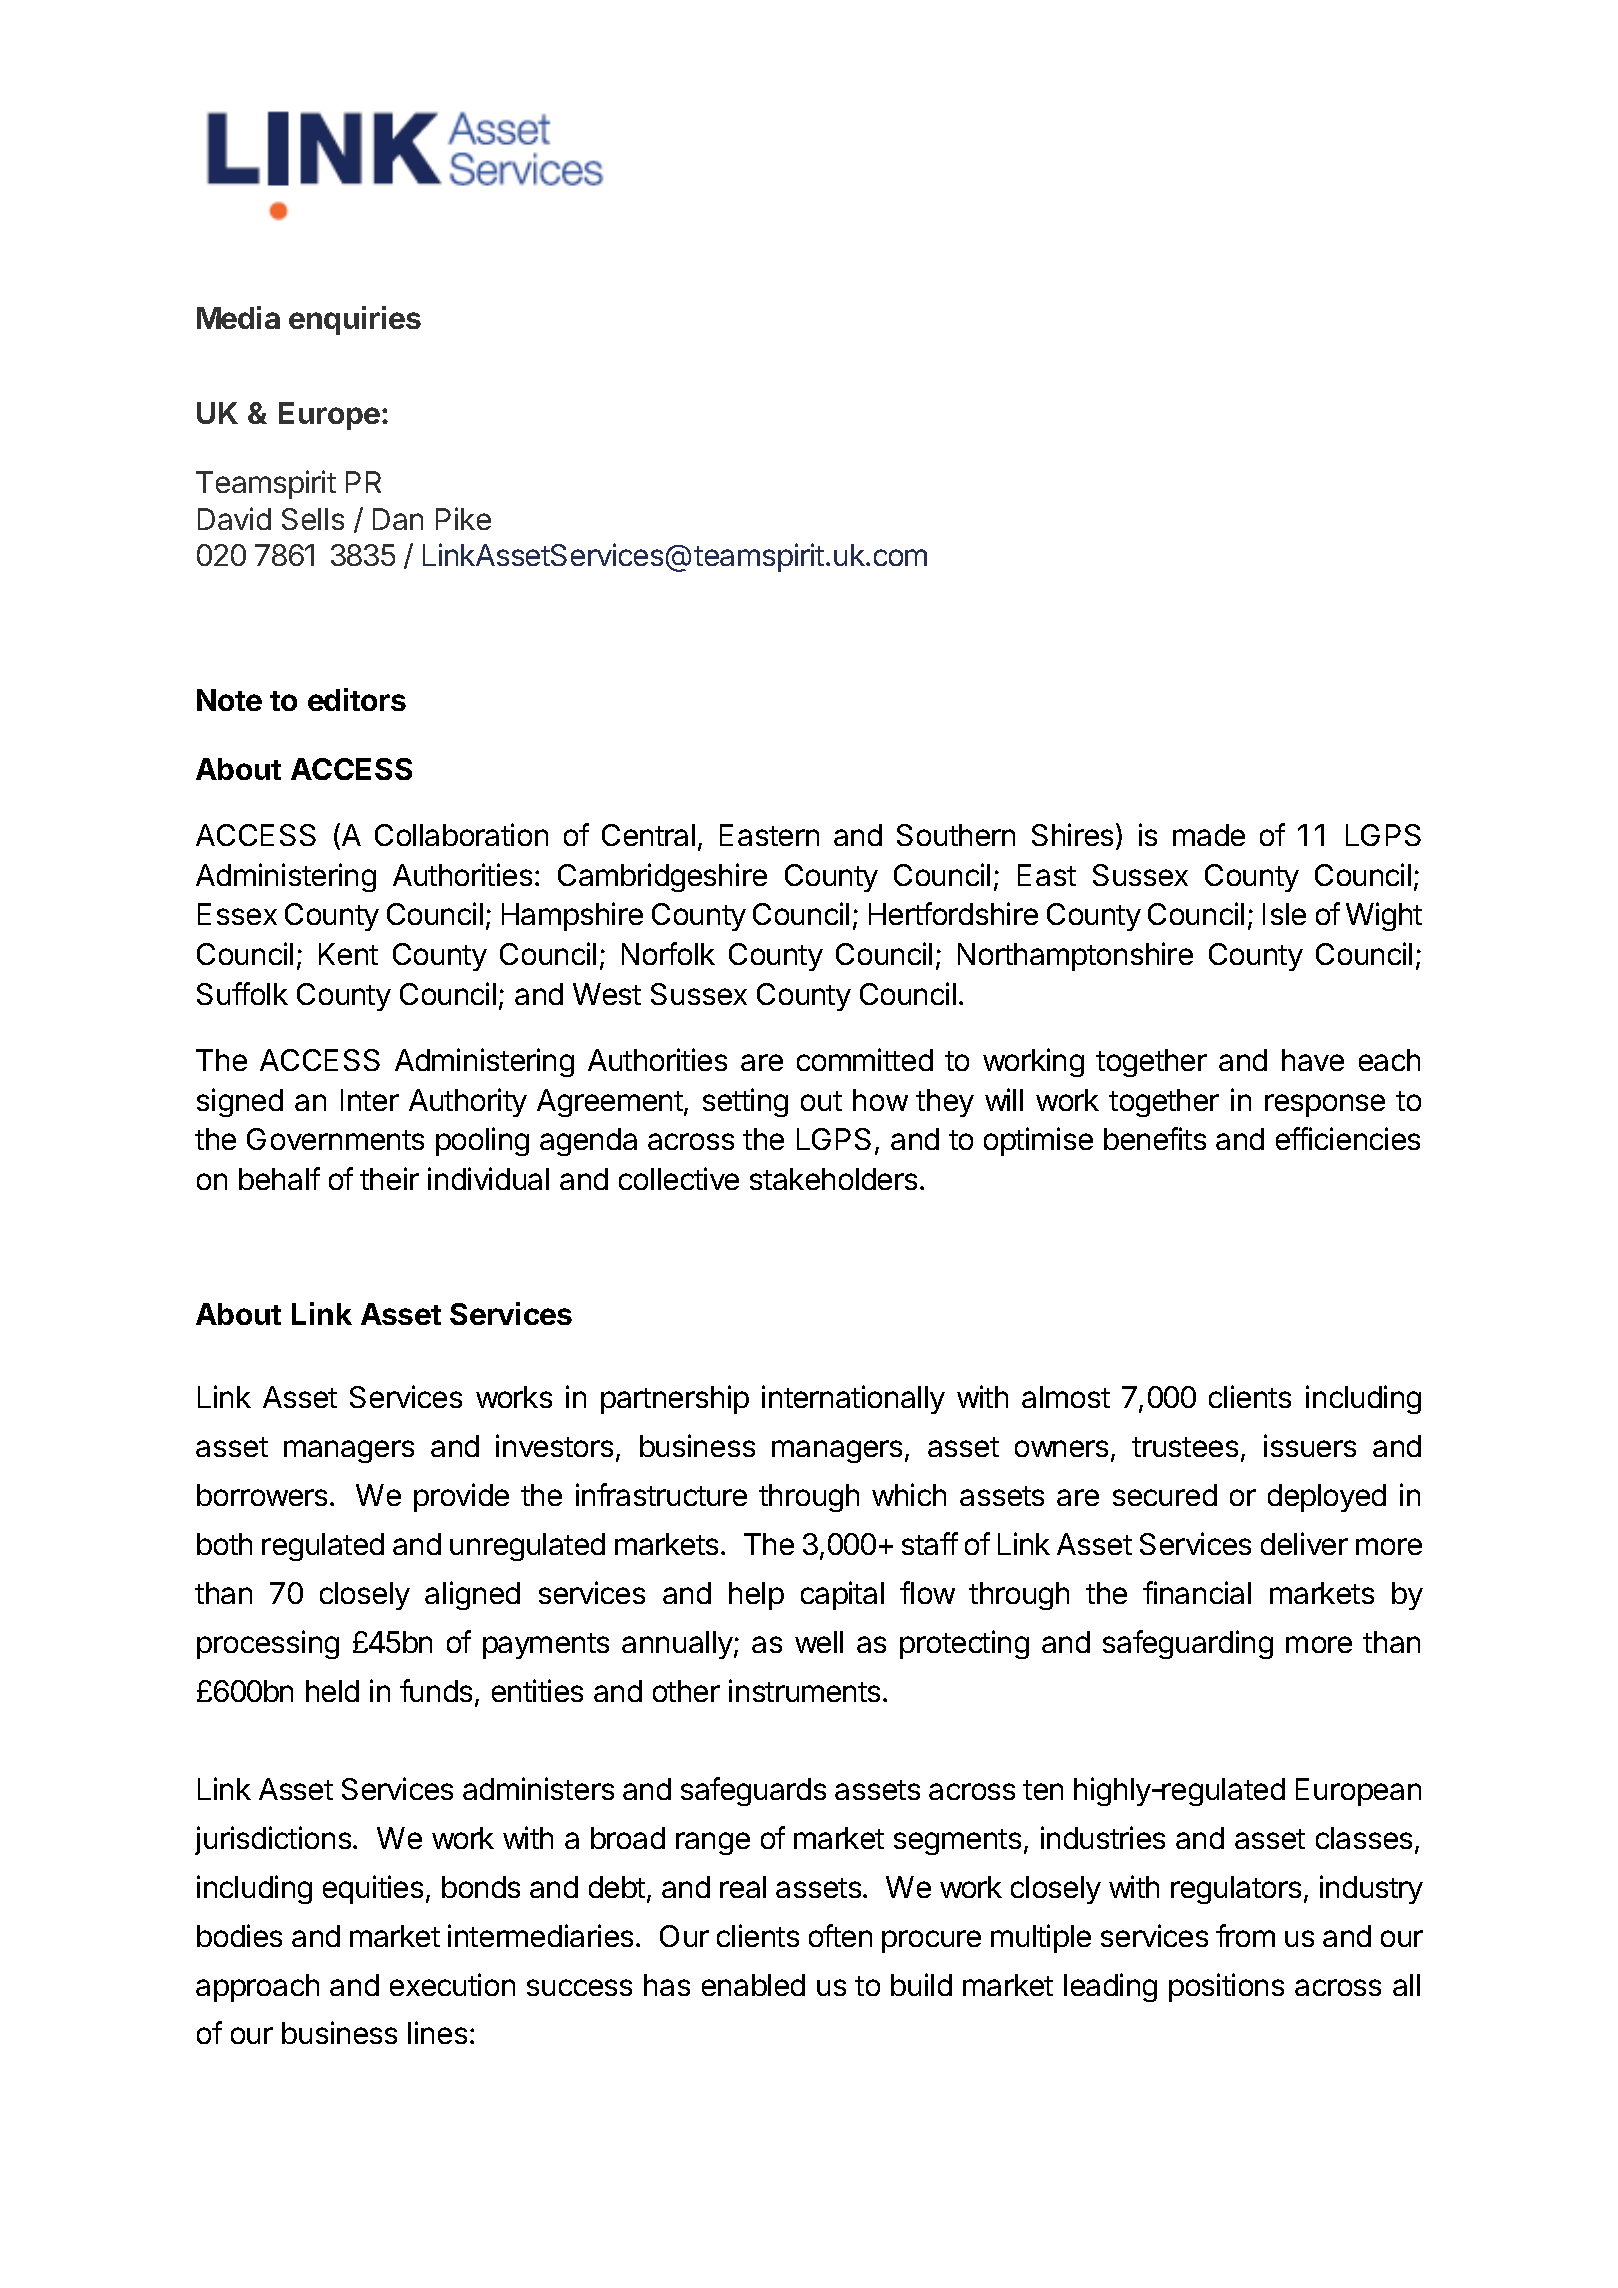  What do you see at coordinates (355, 320) in the screenshot?
I see `enquiries` at bounding box center [355, 320].
